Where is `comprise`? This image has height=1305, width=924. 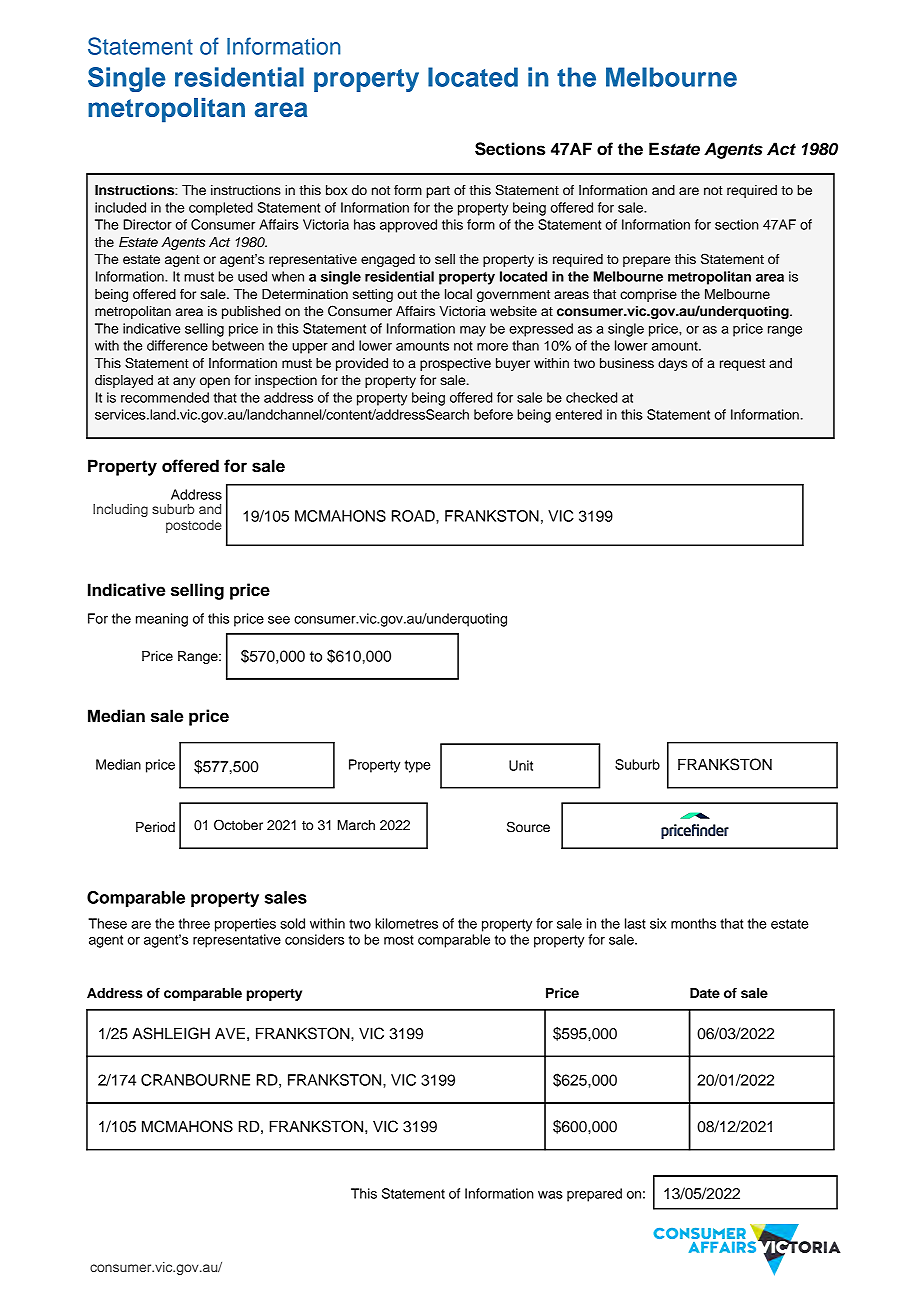
comprise is located at coordinates (648, 295).
